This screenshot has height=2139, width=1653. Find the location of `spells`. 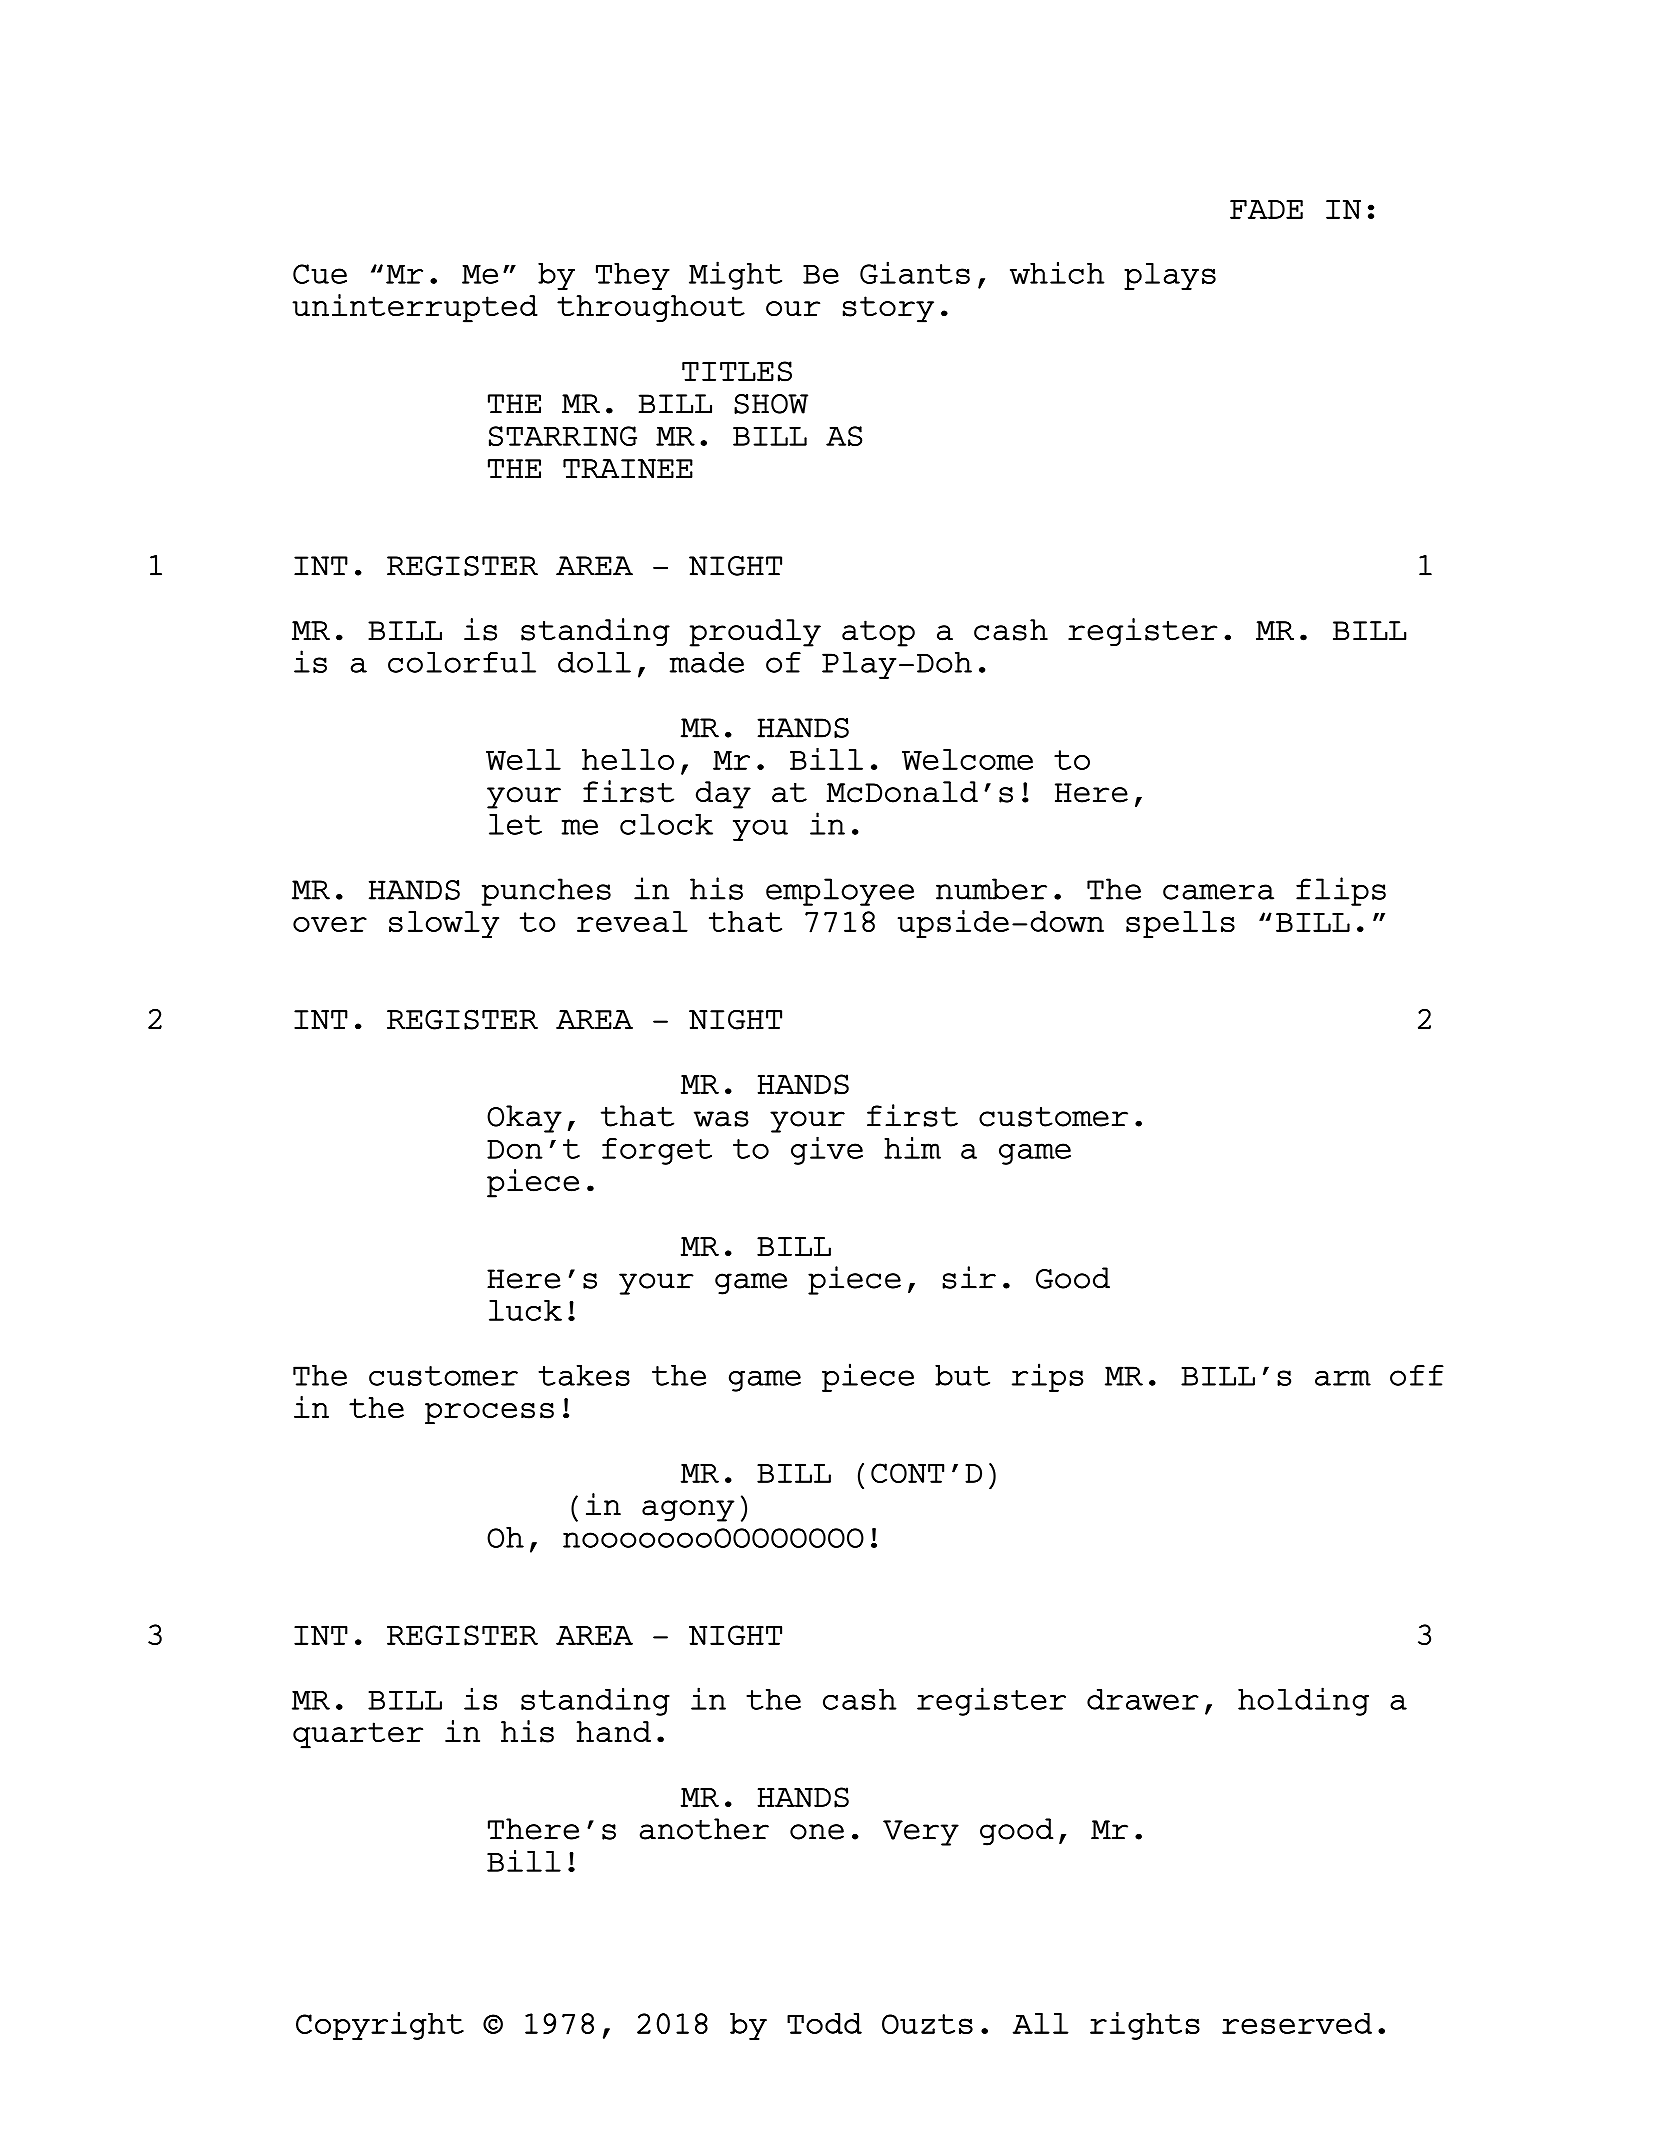

spells is located at coordinates (1180, 924).
